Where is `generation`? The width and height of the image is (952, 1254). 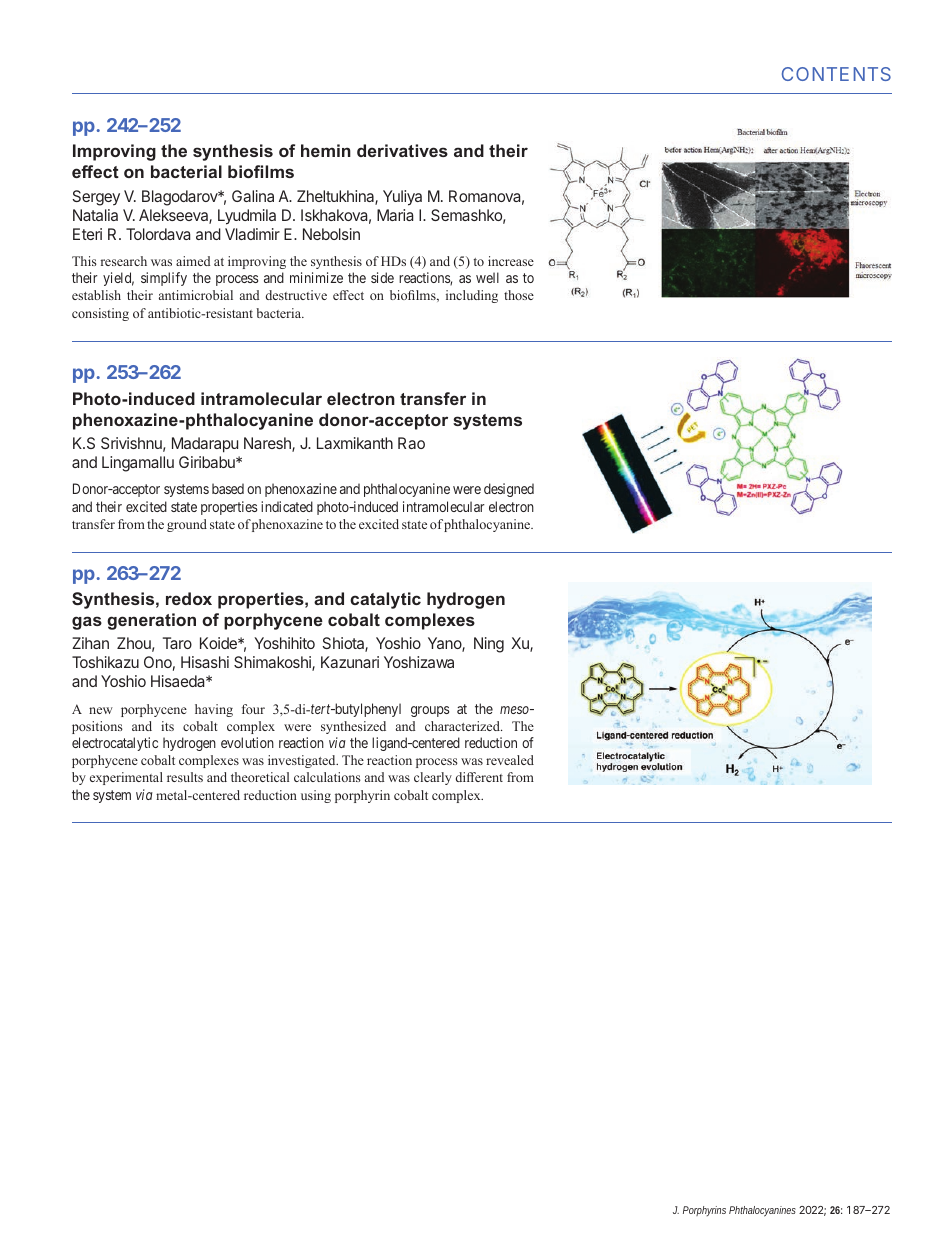
generation is located at coordinates (151, 621).
